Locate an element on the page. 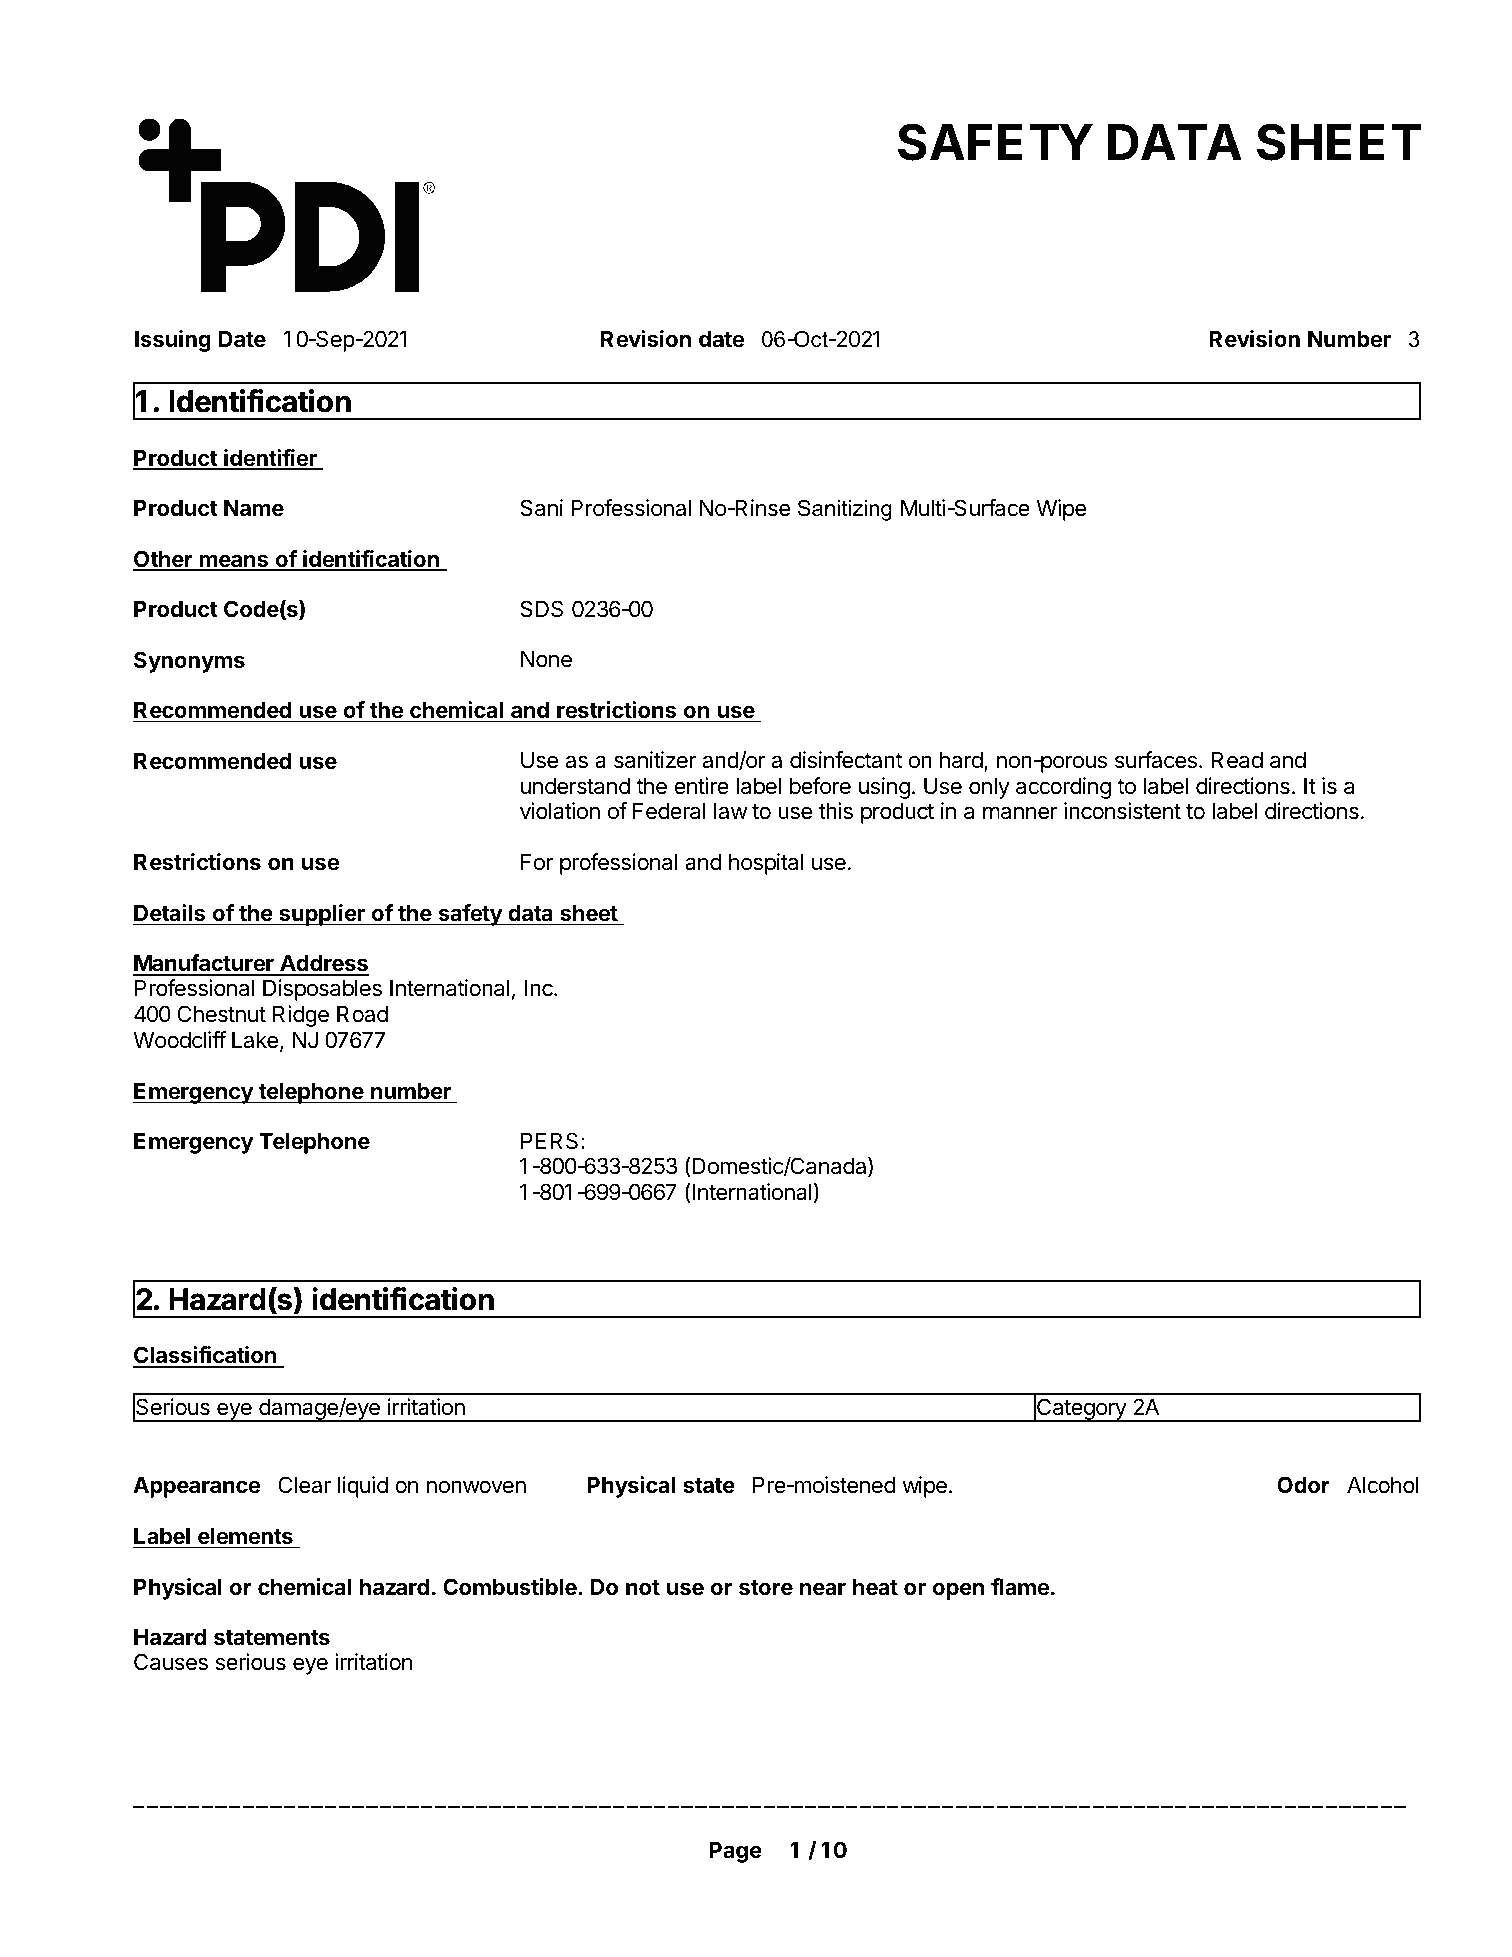  Read is located at coordinates (1237, 760).
